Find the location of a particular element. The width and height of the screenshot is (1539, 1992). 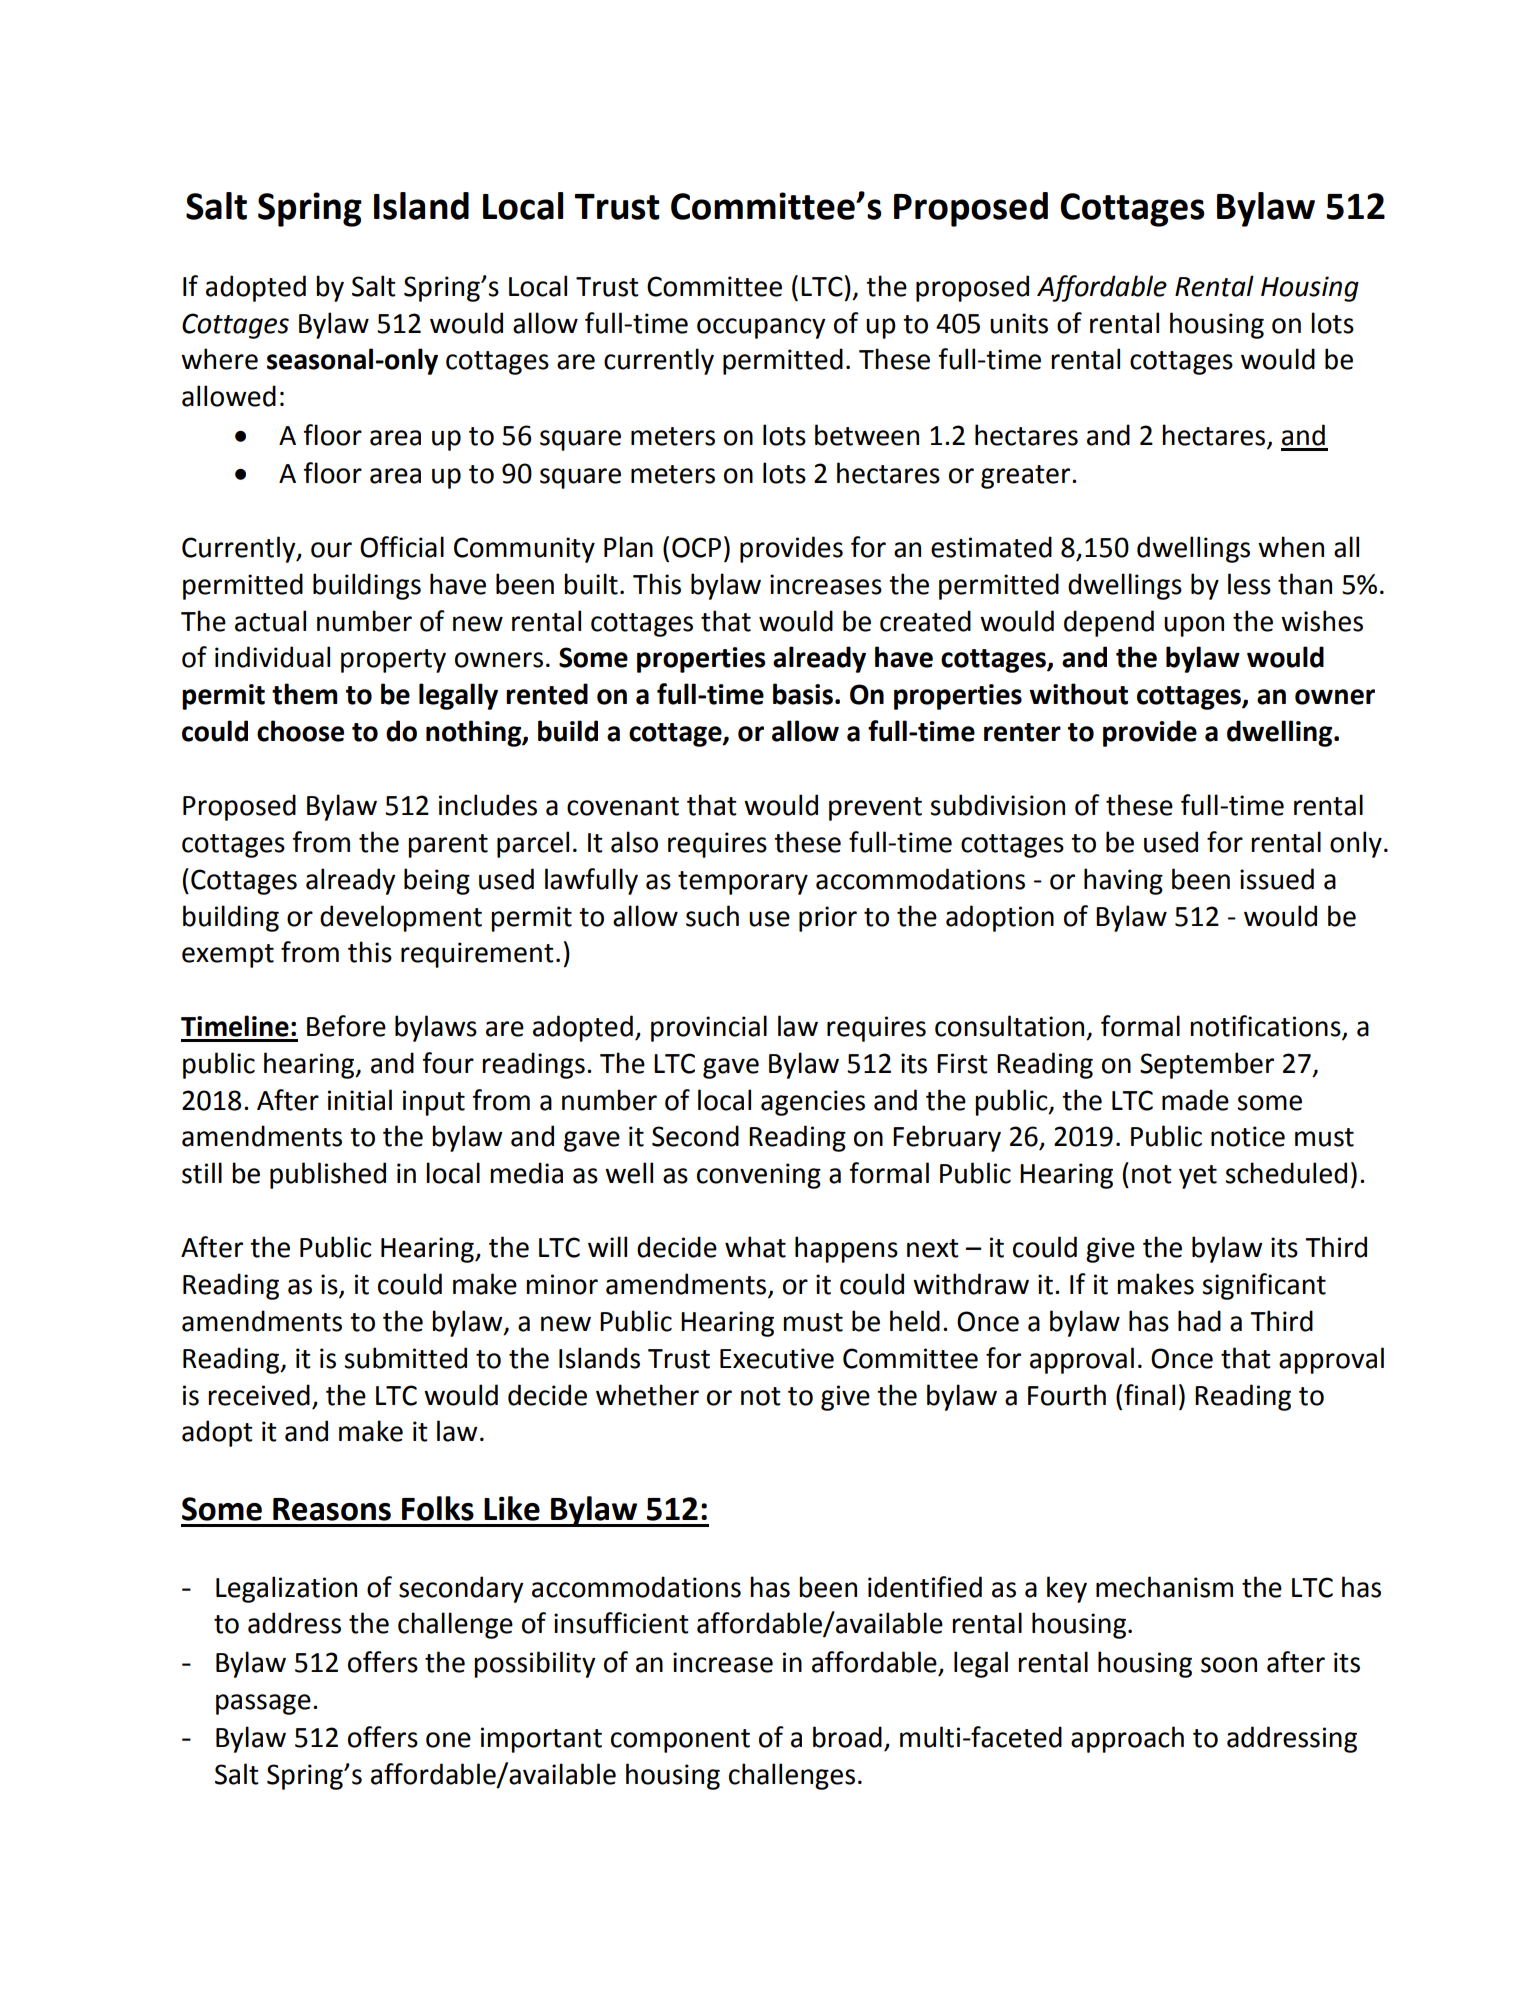

where is located at coordinates (219, 359).
